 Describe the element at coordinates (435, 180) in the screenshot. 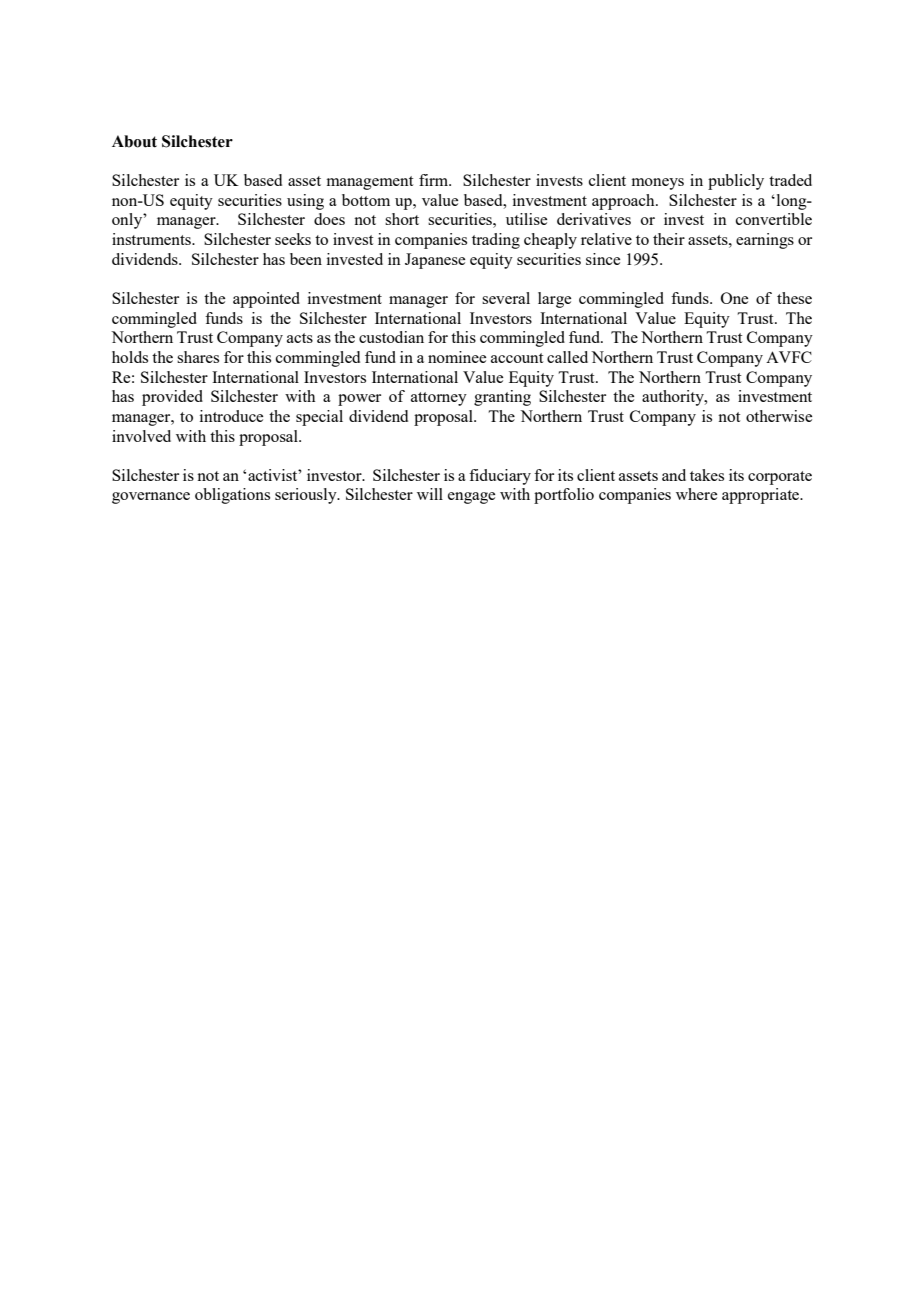

I see `firm` at that location.
